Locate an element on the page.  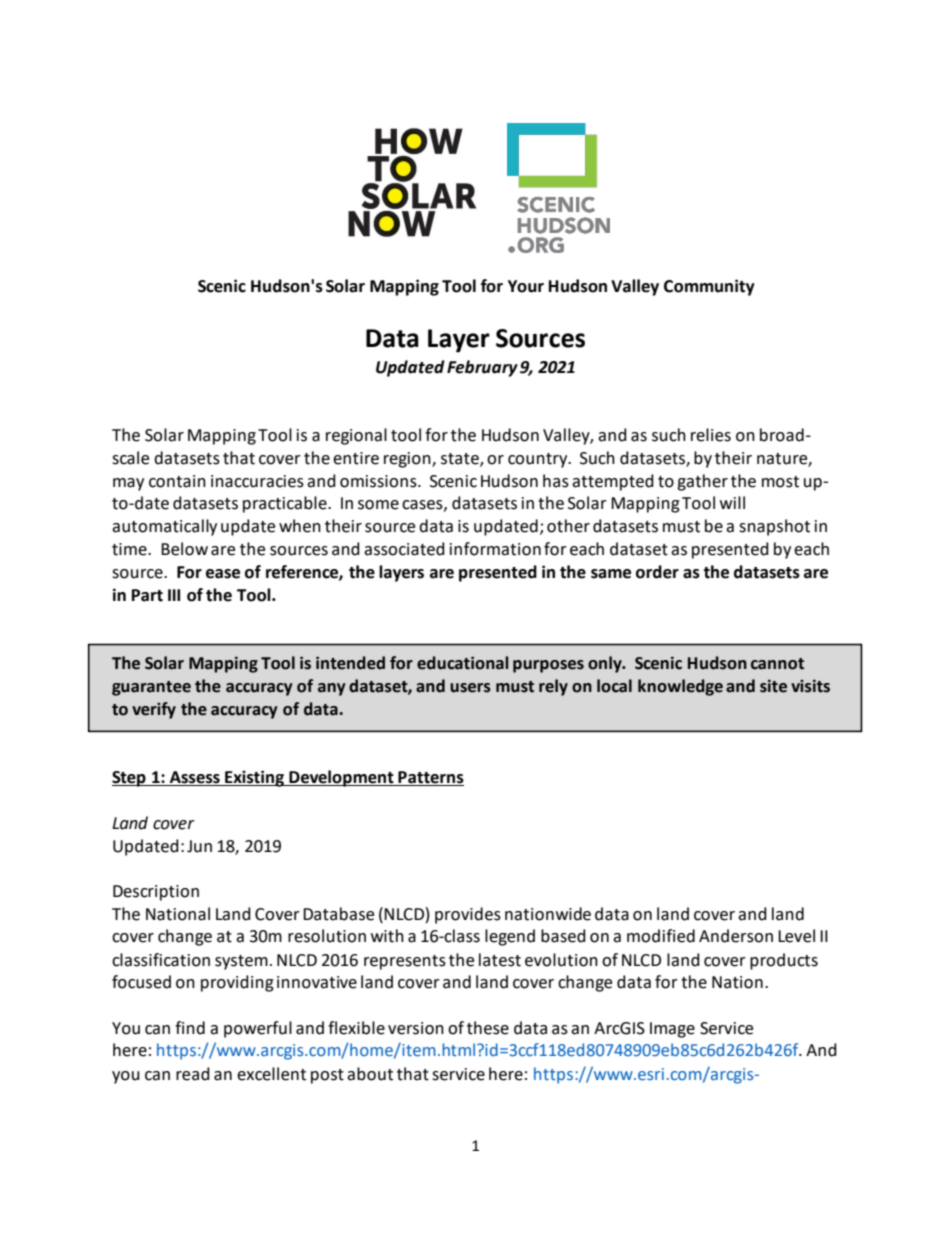
these is located at coordinates (488, 1028).
